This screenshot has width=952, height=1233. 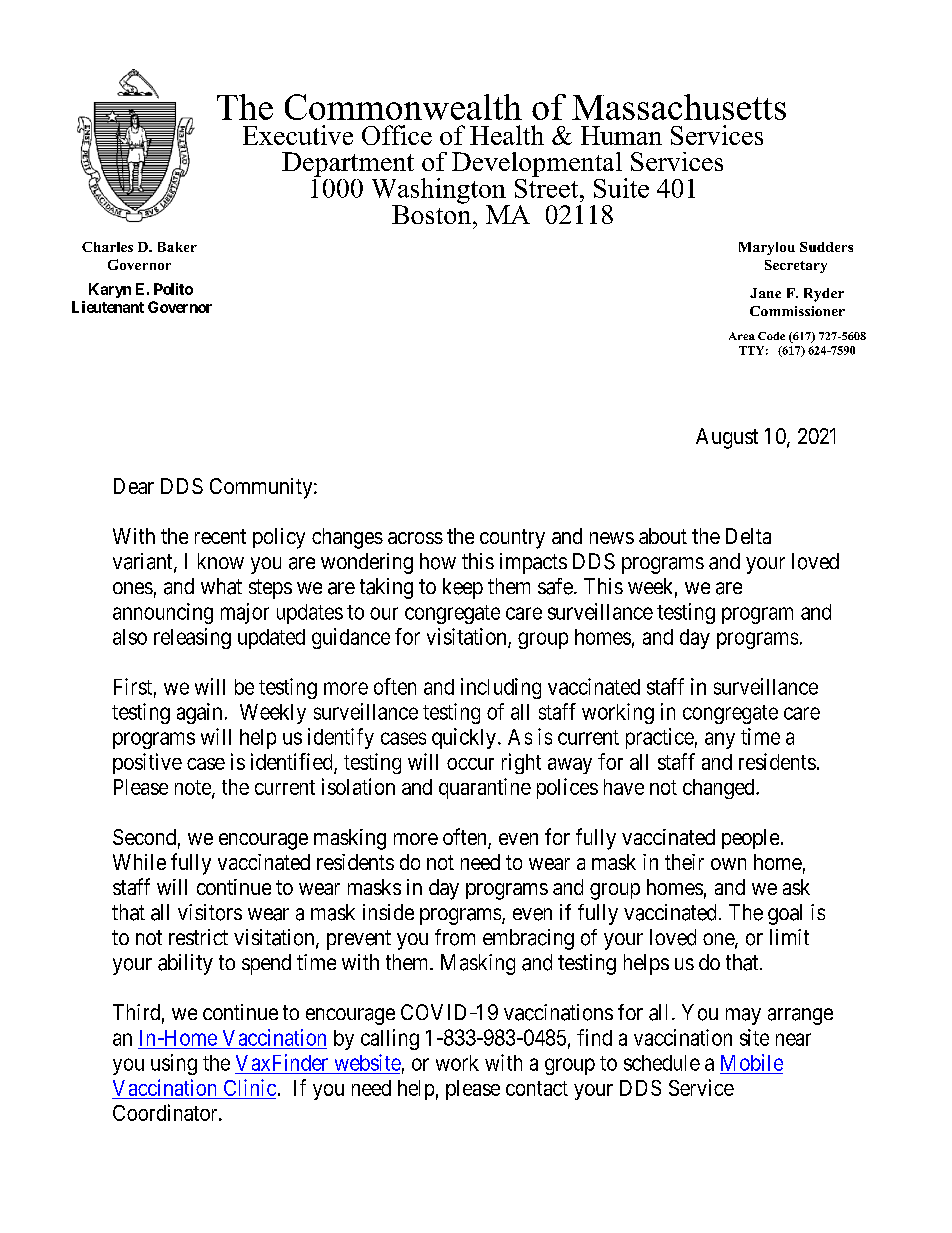 I want to click on announcing, so click(x=163, y=613).
